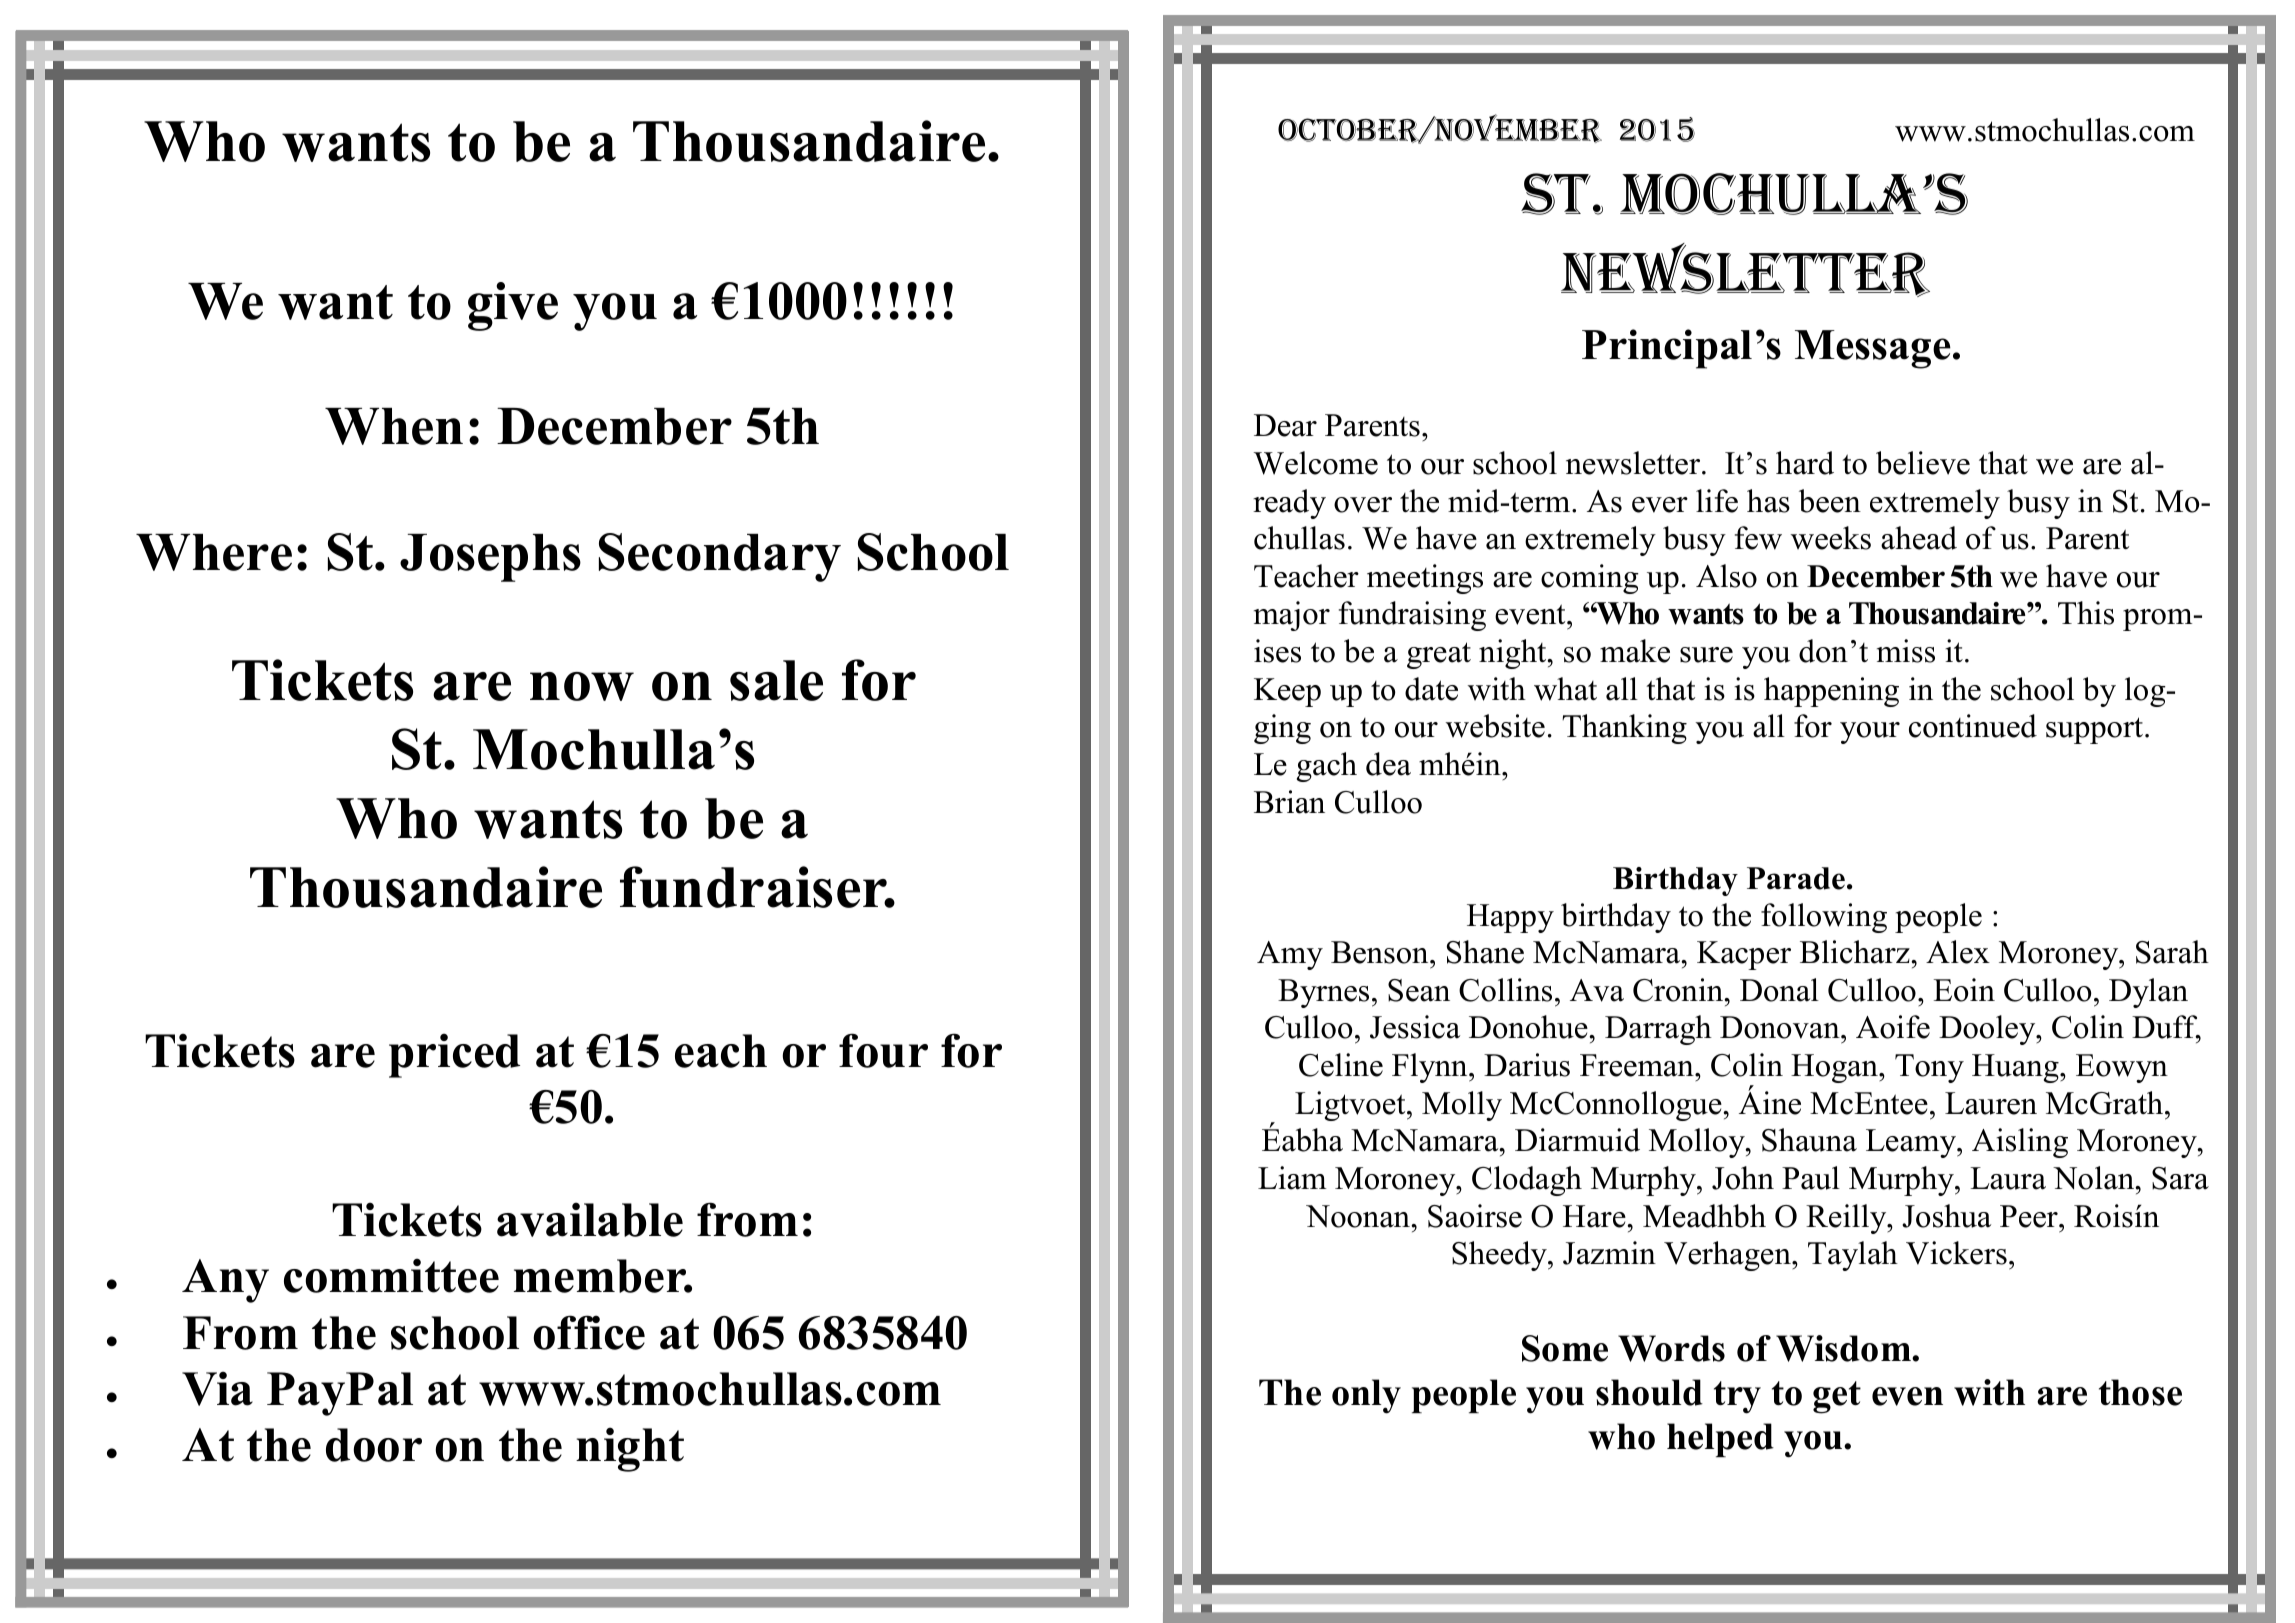  I want to click on Parade, so click(1796, 878).
